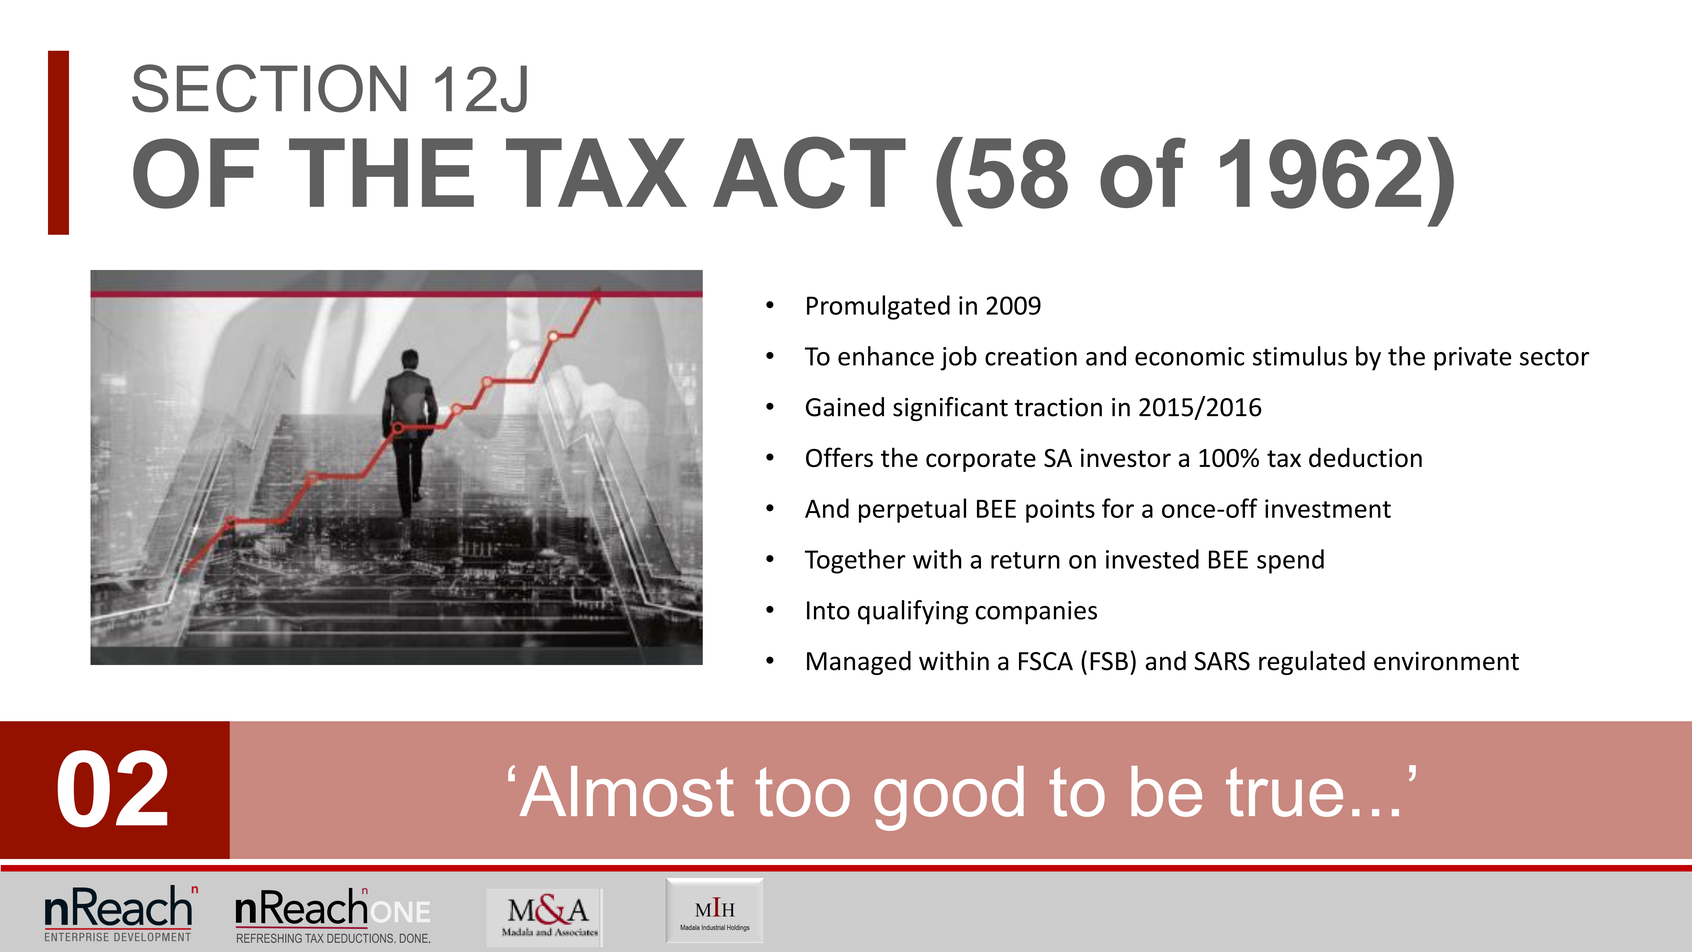 The height and width of the document is (952, 1692). What do you see at coordinates (1473, 359) in the document?
I see `private` at bounding box center [1473, 359].
